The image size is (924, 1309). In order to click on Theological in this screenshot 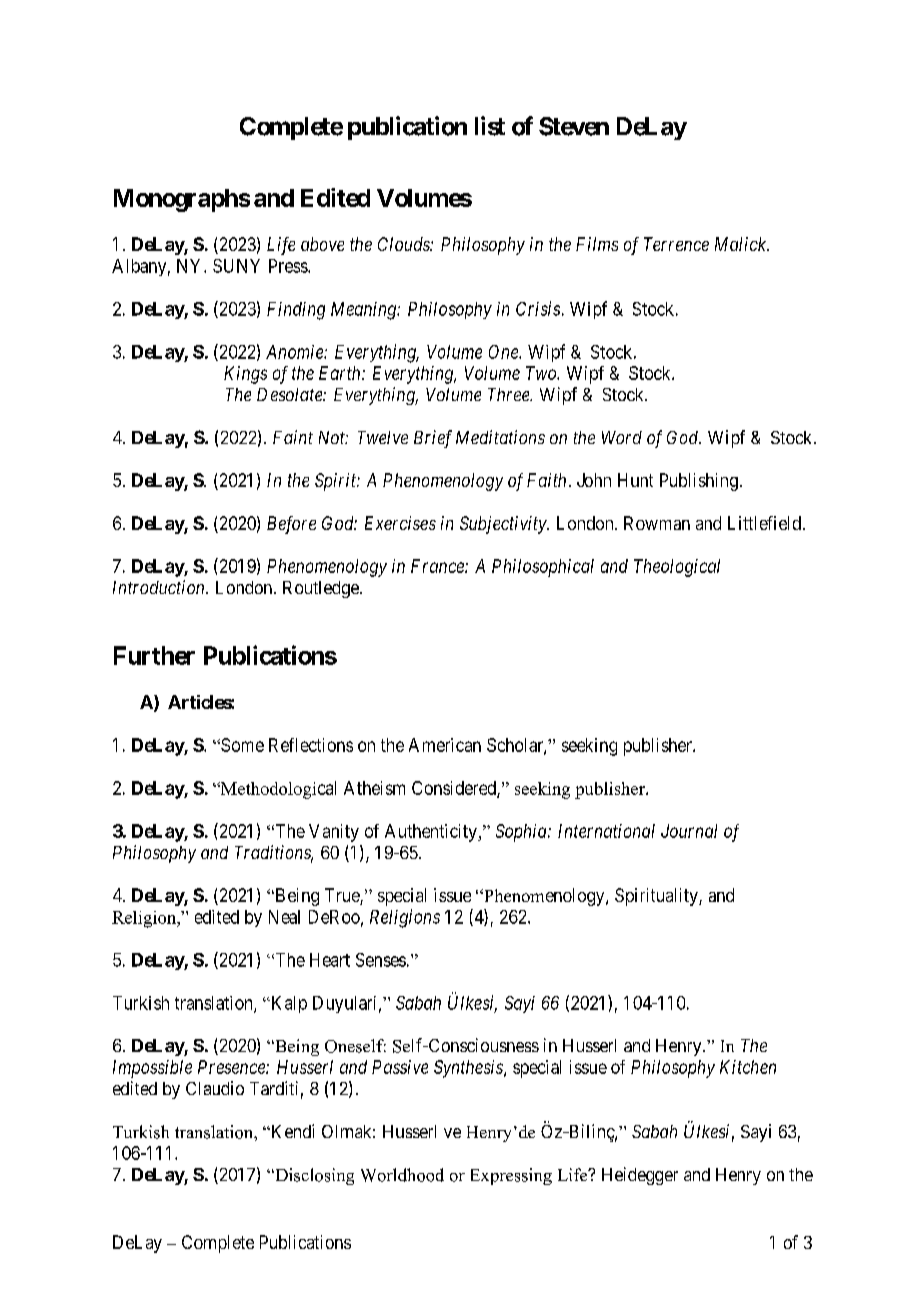, I will do `click(677, 568)`.
